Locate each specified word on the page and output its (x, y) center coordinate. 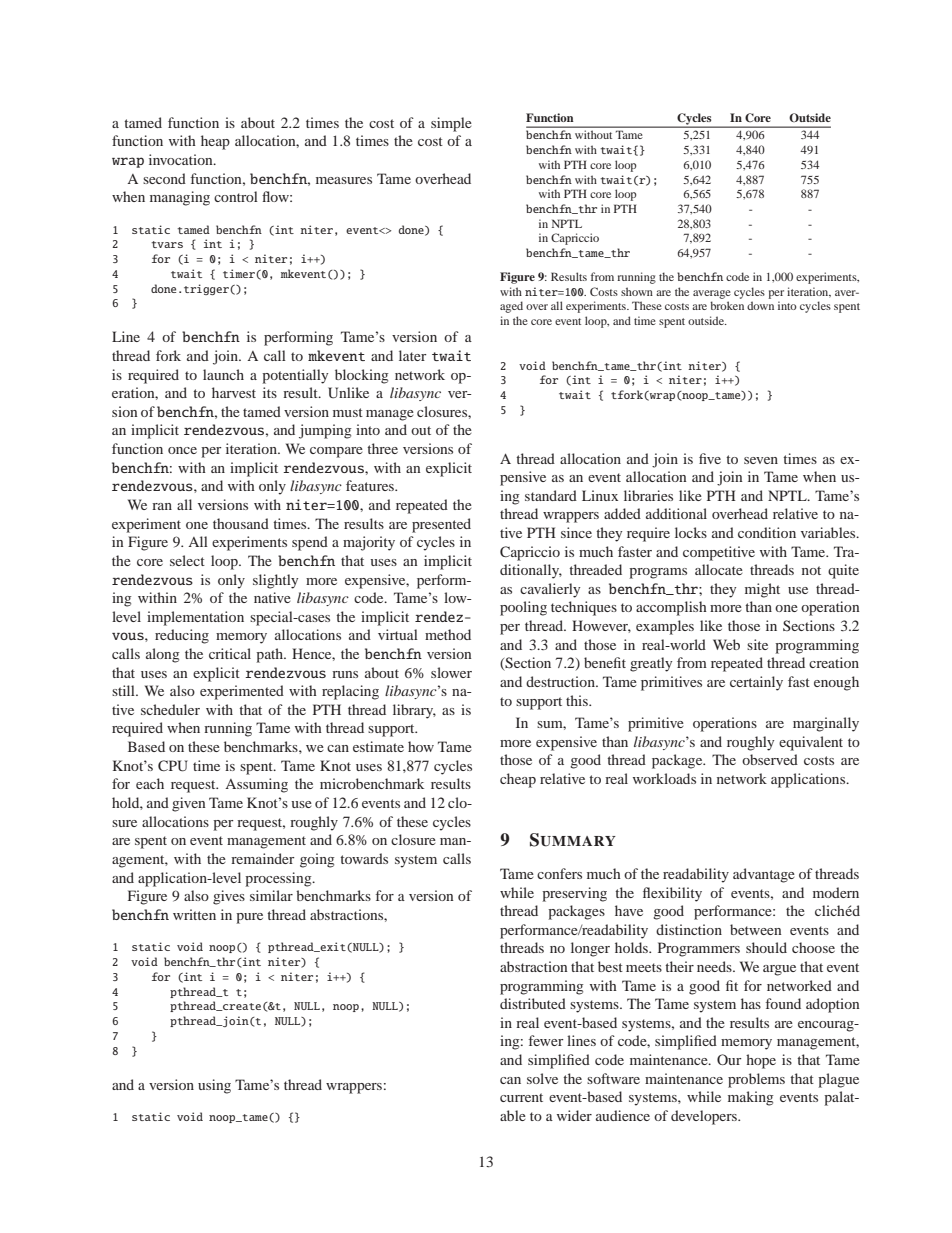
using (214, 1086)
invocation (182, 159)
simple (451, 124)
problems (756, 1080)
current (521, 1097)
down (760, 305)
